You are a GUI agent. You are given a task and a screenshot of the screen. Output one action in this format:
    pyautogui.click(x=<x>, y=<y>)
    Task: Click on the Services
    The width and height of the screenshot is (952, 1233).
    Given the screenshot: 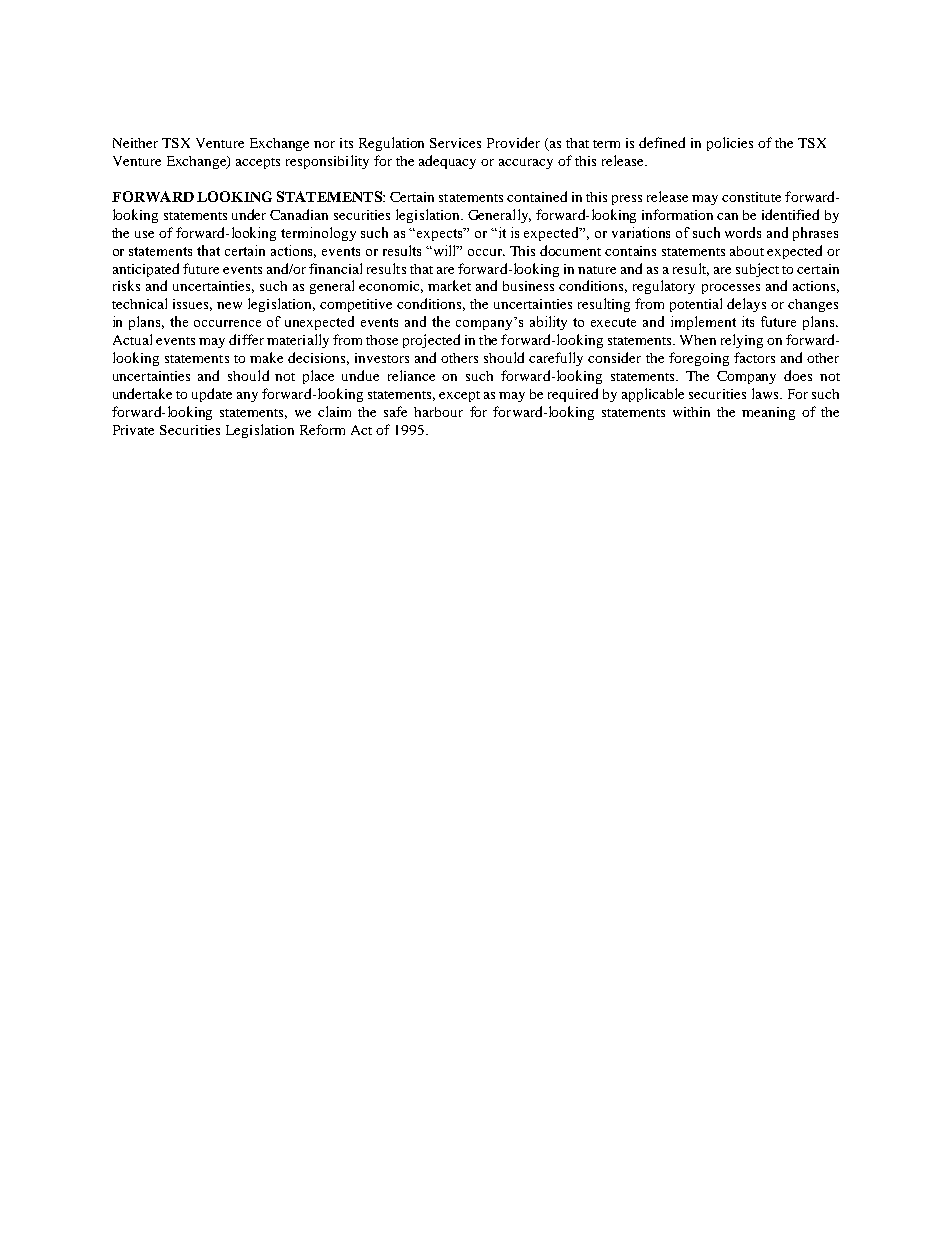 What is the action you would take?
    pyautogui.click(x=455, y=143)
